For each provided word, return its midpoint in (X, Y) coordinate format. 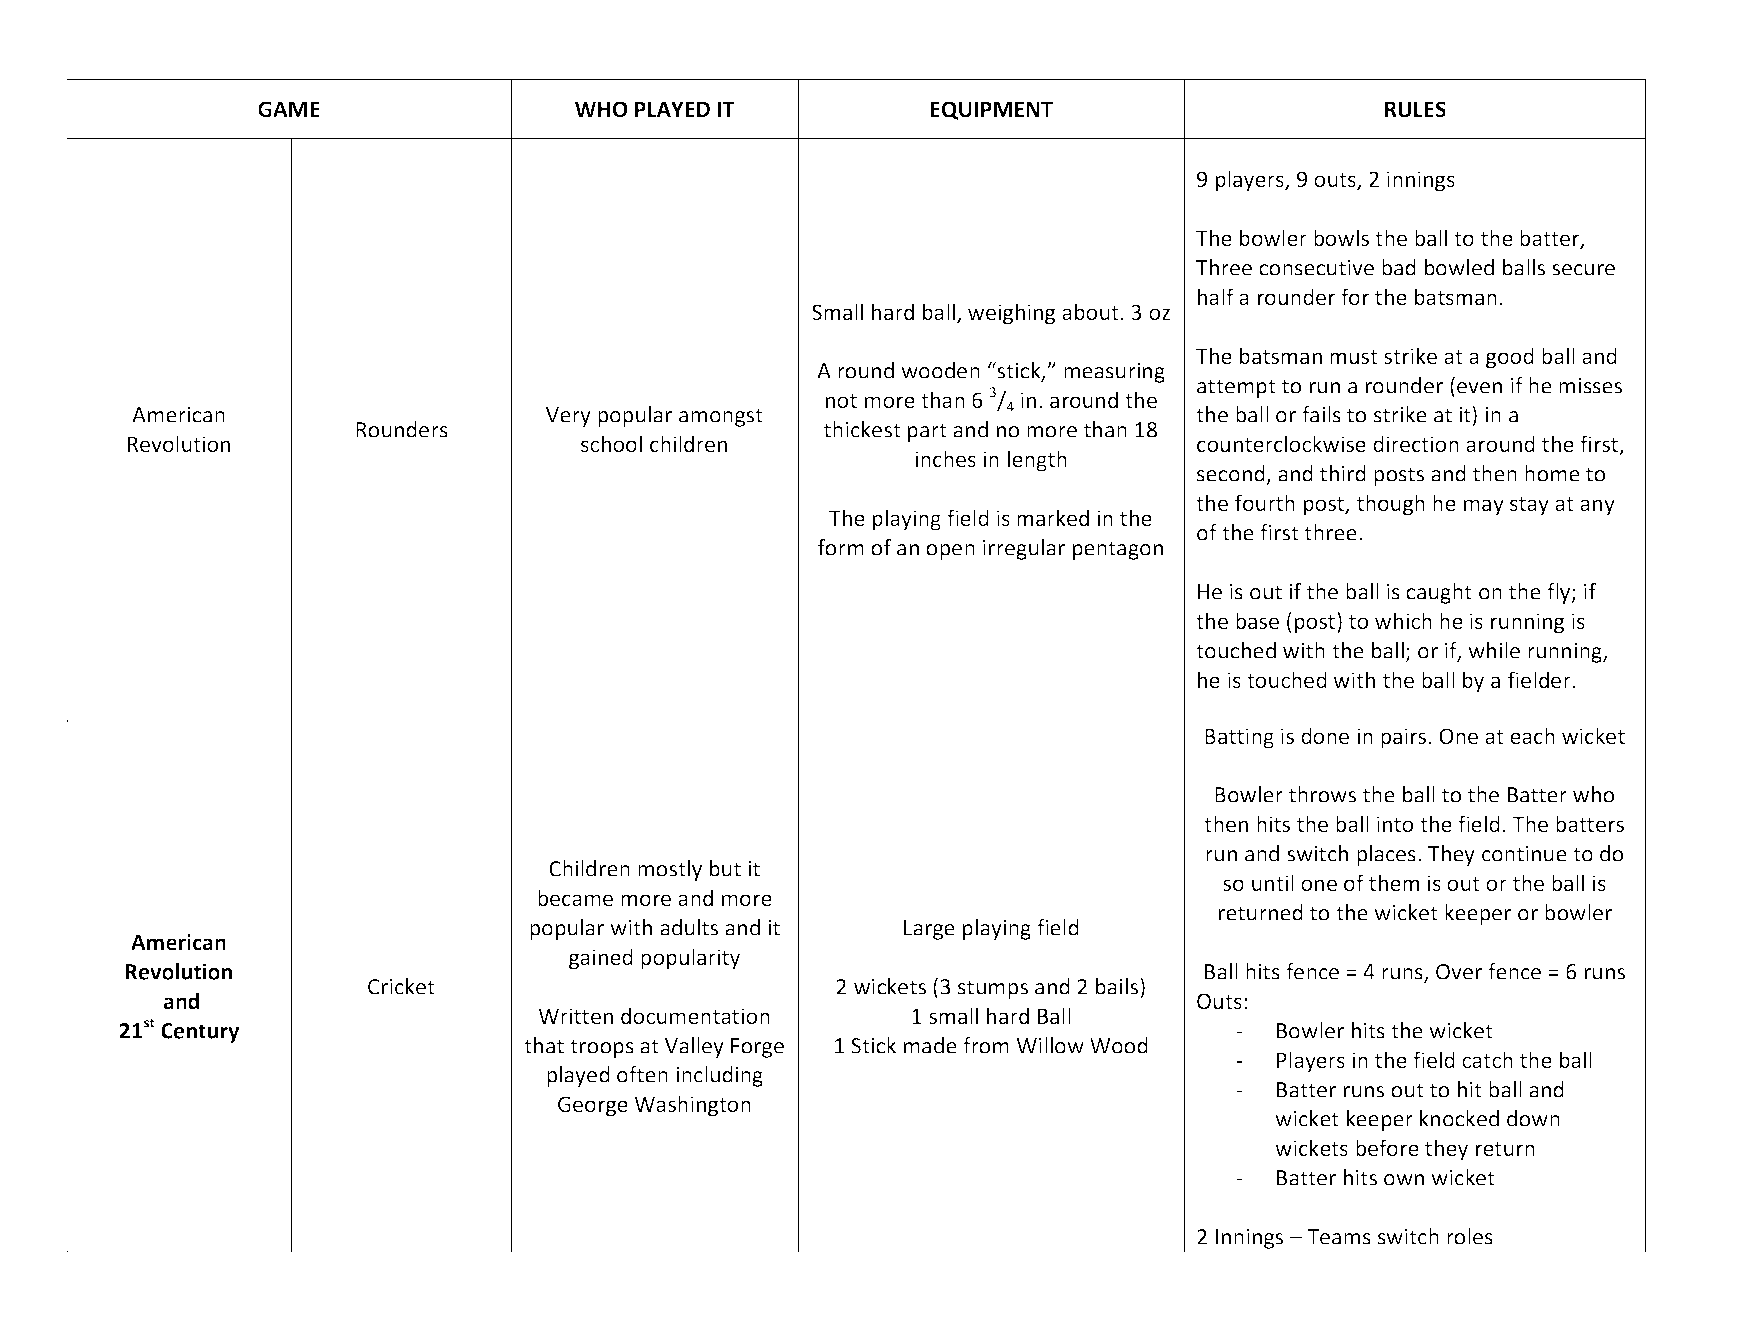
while (1494, 650)
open (950, 552)
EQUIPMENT (991, 110)
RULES (1415, 109)
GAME (289, 109)
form (841, 547)
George (593, 1106)
